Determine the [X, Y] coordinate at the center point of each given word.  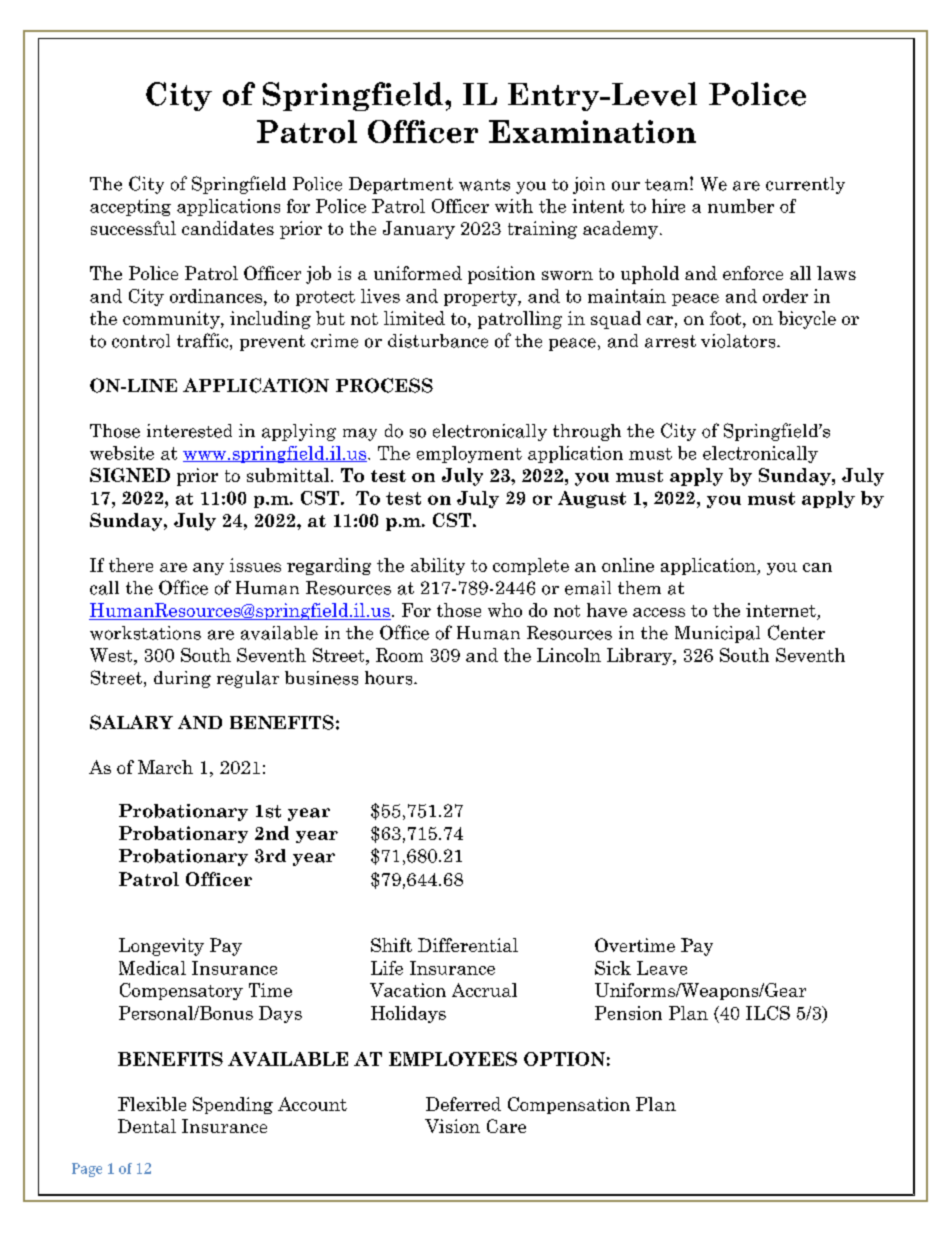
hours [390, 678]
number [741, 206]
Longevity [161, 947]
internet [782, 611]
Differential [468, 945]
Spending [233, 1105]
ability [438, 566]
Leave [662, 968]
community [172, 320]
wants [484, 185]
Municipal [717, 634]
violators [739, 341]
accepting [130, 207]
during [182, 679]
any [208, 569]
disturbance [438, 341]
